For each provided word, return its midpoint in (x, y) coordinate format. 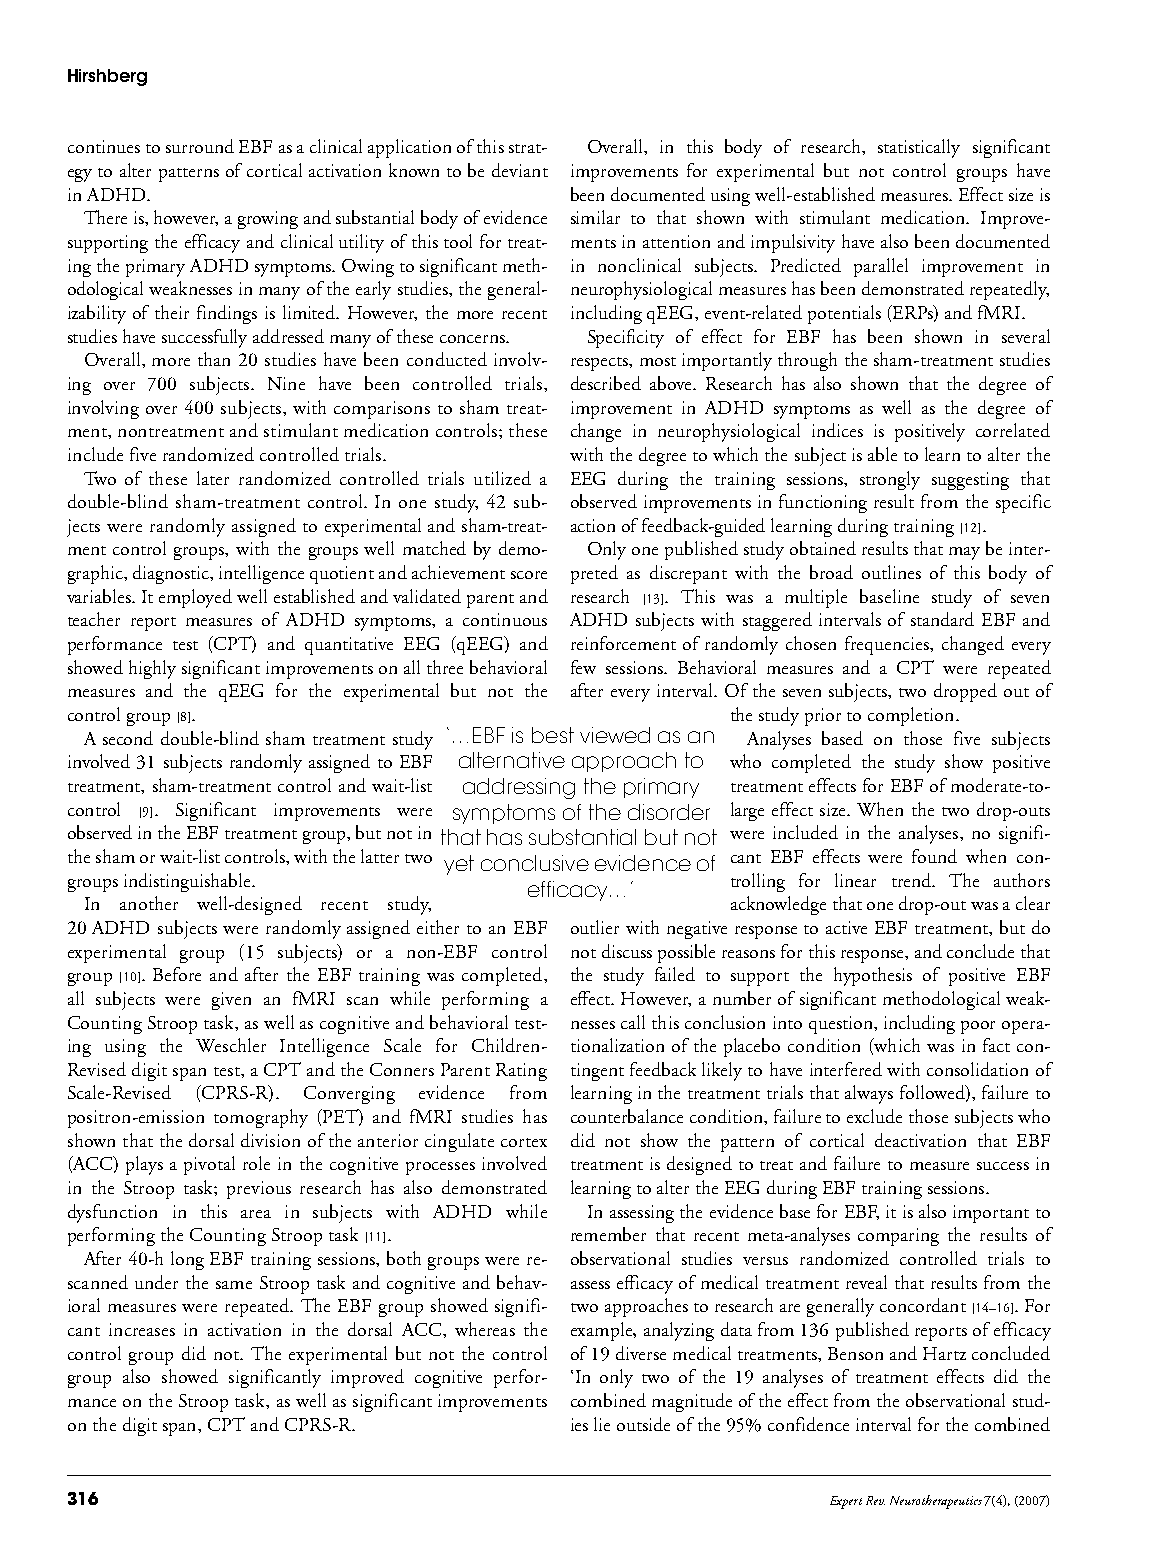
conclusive (535, 863)
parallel (881, 267)
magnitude (692, 1402)
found (934, 856)
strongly (890, 480)
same (234, 1285)
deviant (520, 170)
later (213, 478)
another (149, 903)
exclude (874, 1116)
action (593, 525)
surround (200, 146)
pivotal (209, 1165)
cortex (524, 1142)
